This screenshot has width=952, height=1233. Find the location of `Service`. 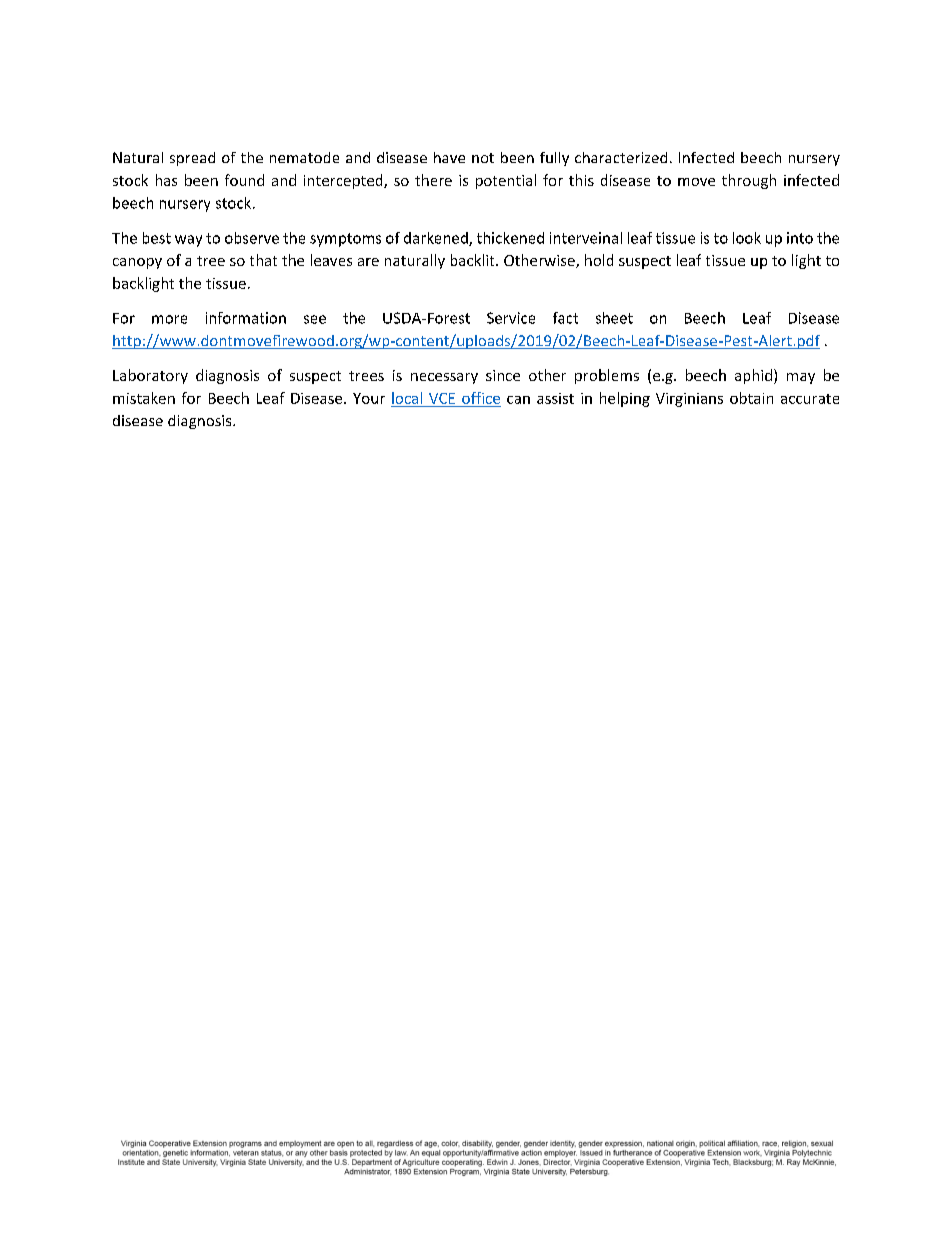

Service is located at coordinates (511, 318).
